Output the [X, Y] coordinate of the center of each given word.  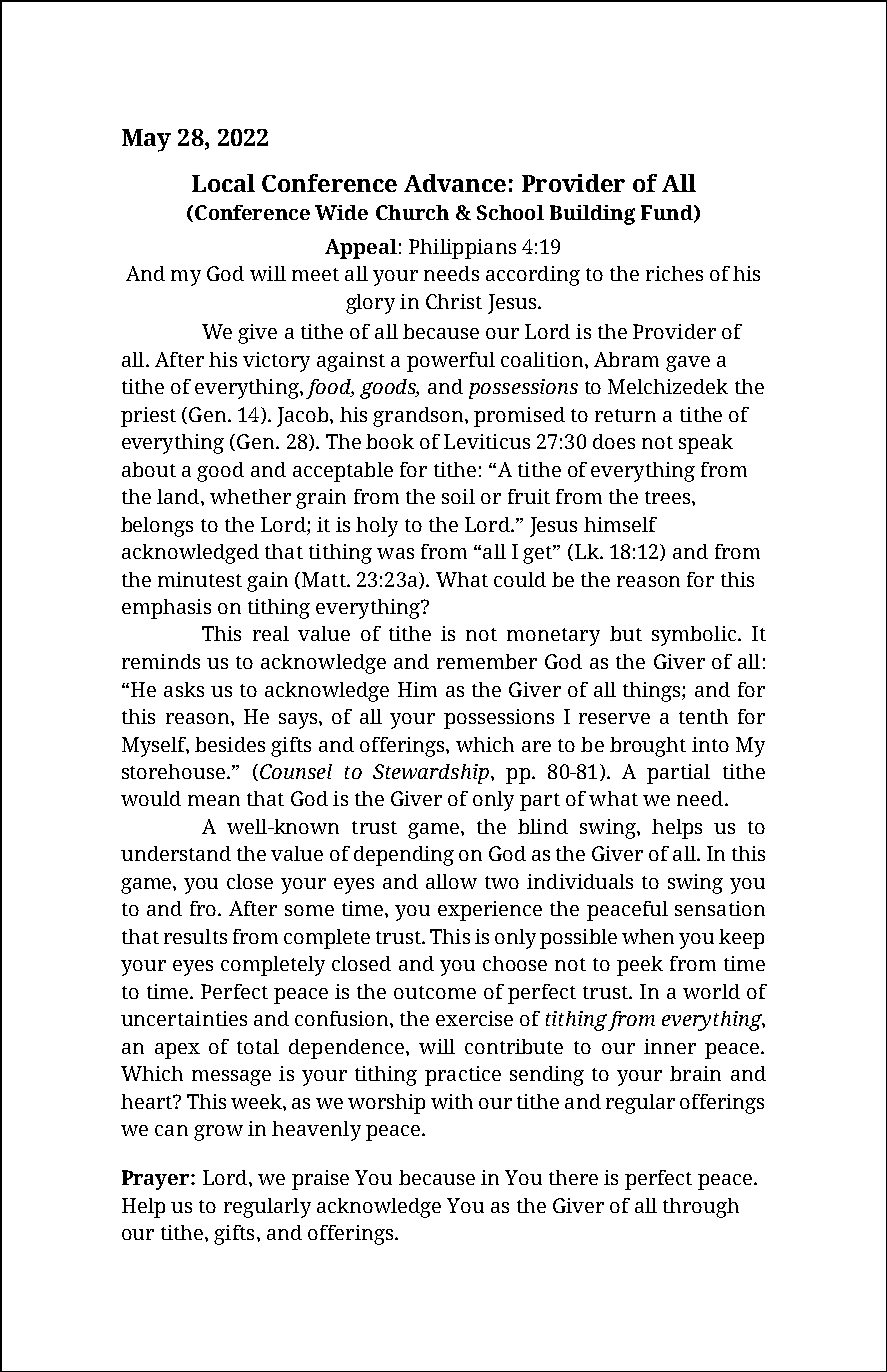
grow [218, 1133]
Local [223, 183]
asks [184, 689]
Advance [455, 183]
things [653, 692]
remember [487, 661]
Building [592, 215]
